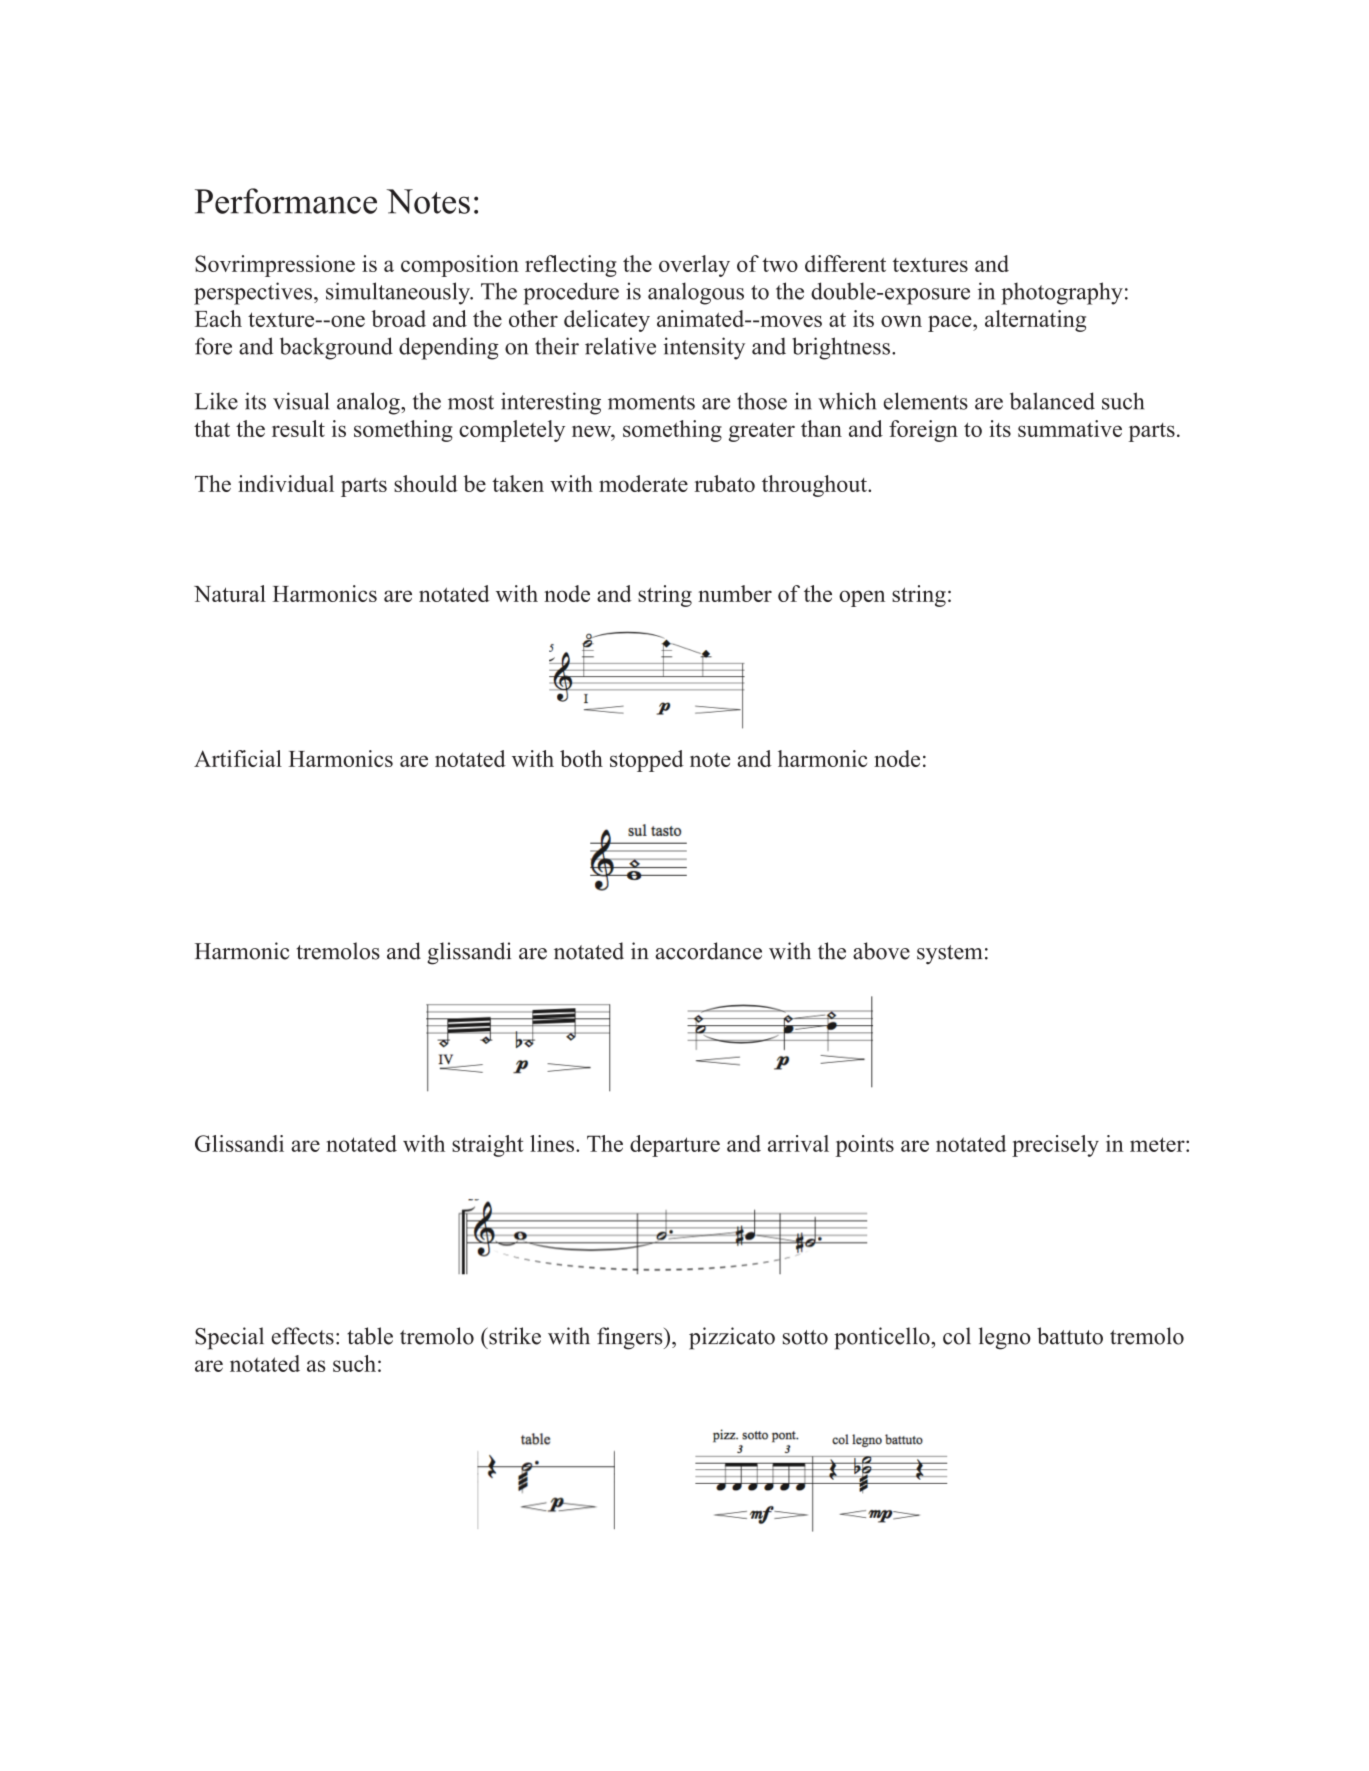 The height and width of the screenshot is (1771, 1369). I want to click on straight, so click(488, 1146).
